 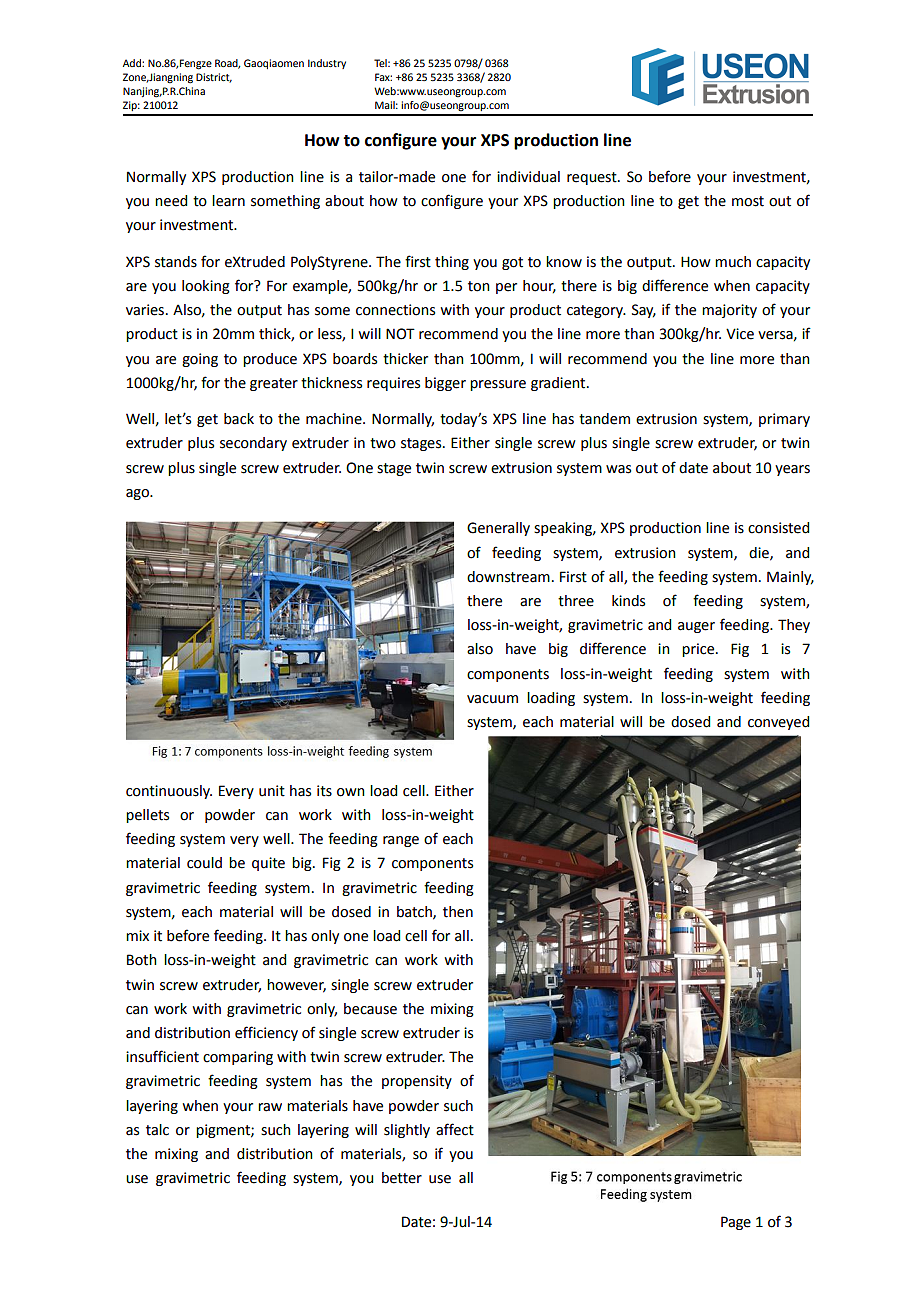 What do you see at coordinates (169, 792) in the image?
I see `continuously` at bounding box center [169, 792].
